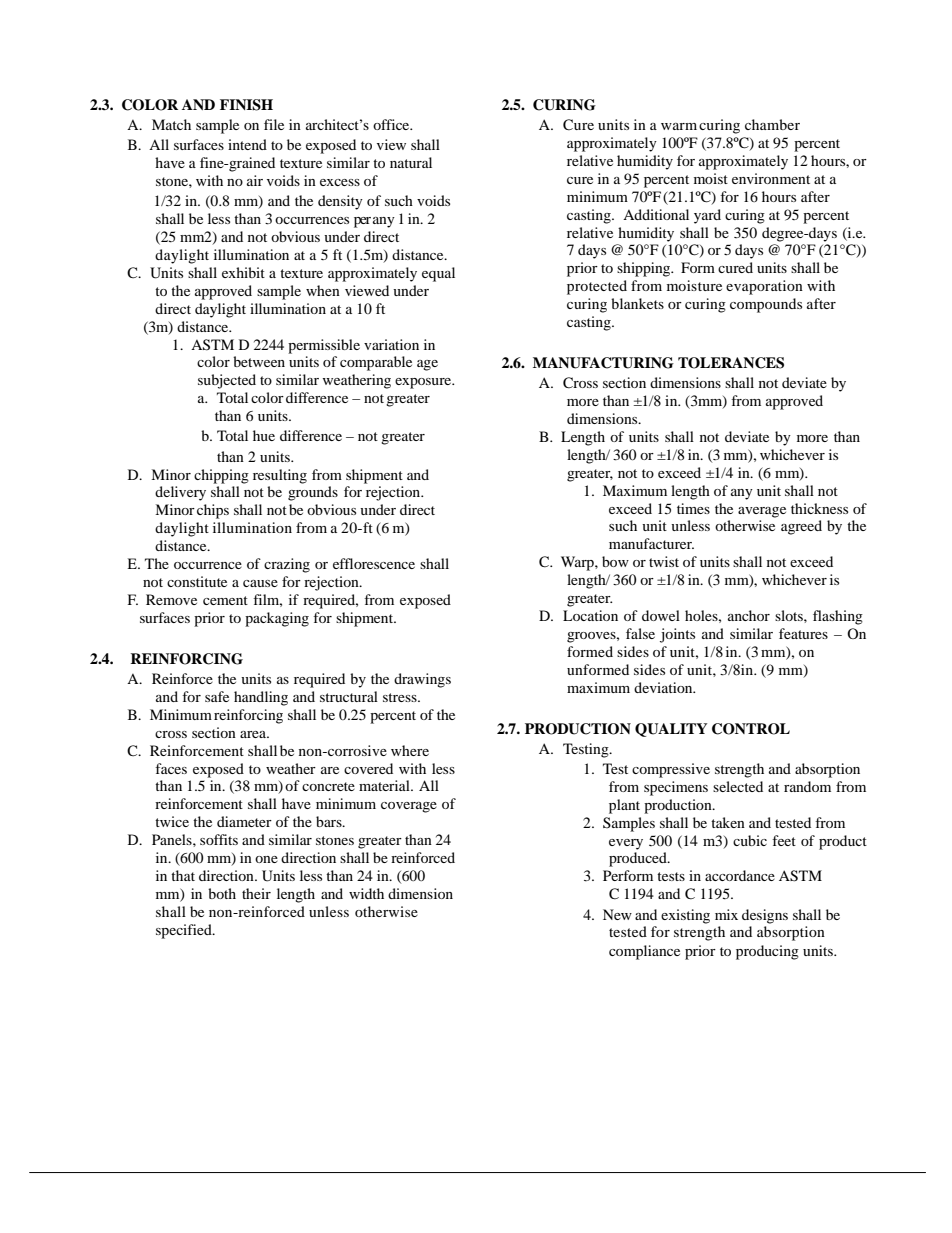 The image size is (952, 1233). I want to click on subjected, so click(227, 381).
